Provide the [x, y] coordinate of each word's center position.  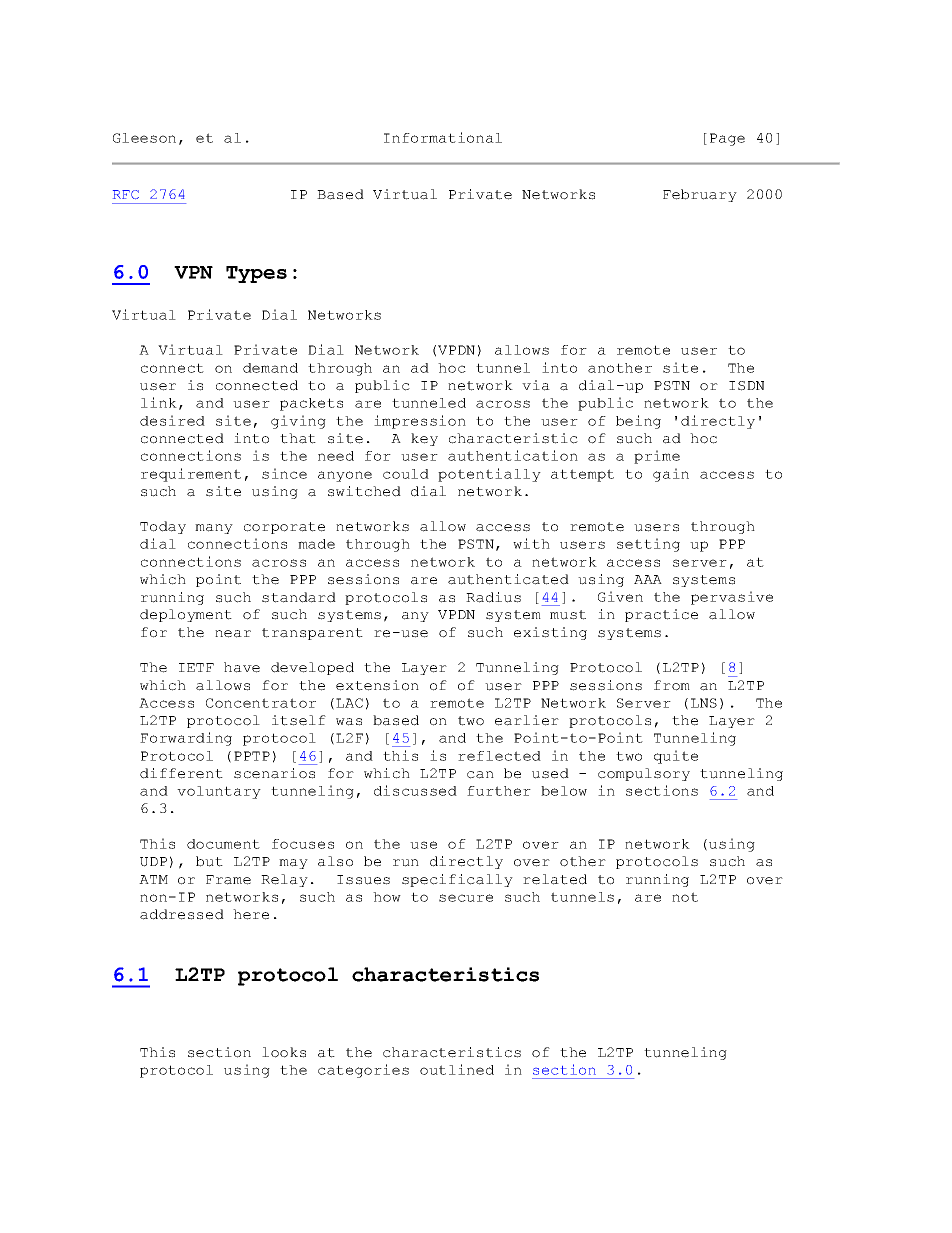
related [555, 879]
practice [661, 615]
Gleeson [144, 138]
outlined [457, 1069]
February [700, 195]
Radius [493, 597]
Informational [443, 137]
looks [284, 1052]
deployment [186, 615]
